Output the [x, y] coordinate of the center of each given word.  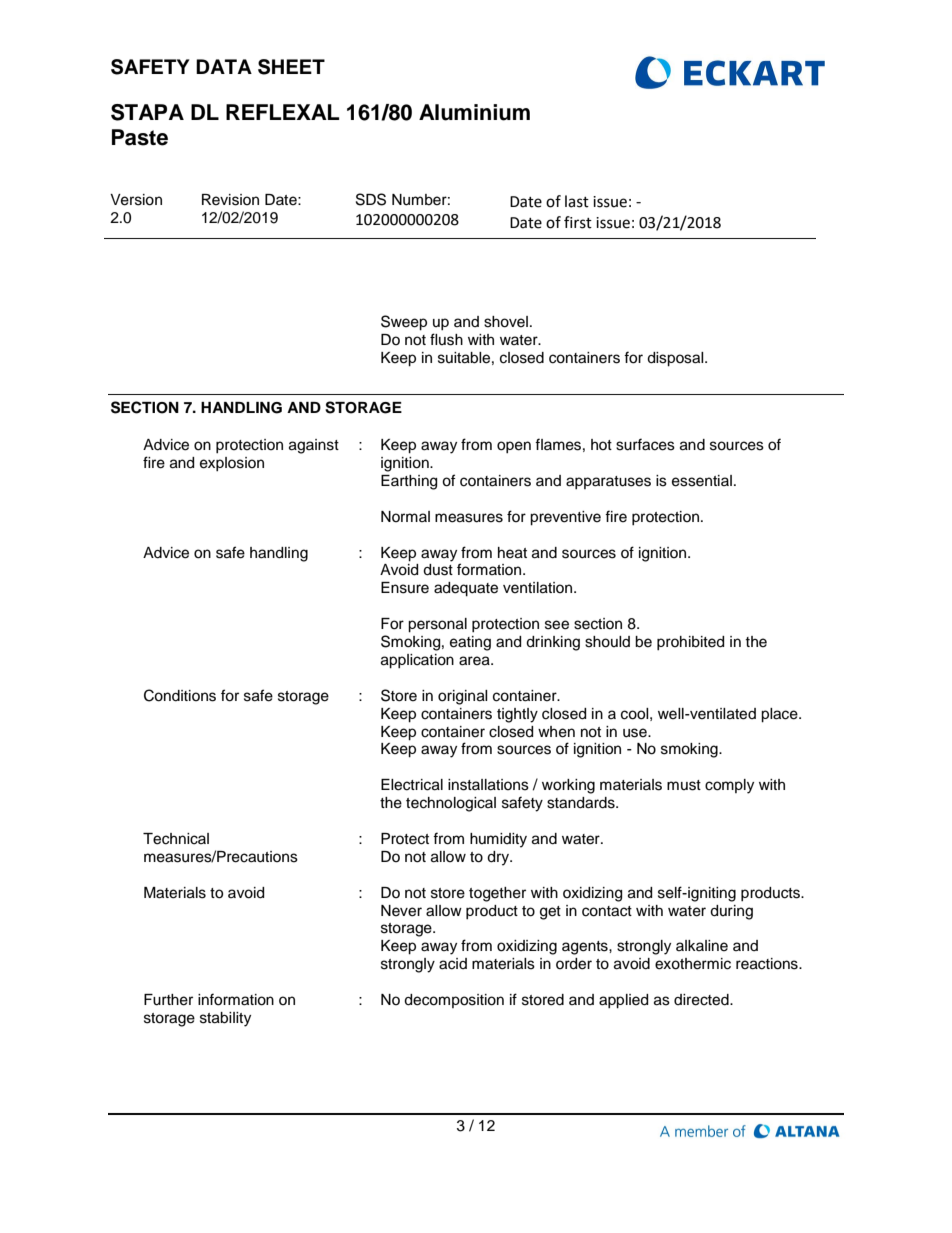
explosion [232, 464]
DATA [224, 66]
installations [488, 785]
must [684, 785]
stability [225, 1019]
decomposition [454, 1001]
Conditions [180, 695]
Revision [230, 200]
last [577, 201]
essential [702, 481]
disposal [676, 359]
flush [446, 339]
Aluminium [474, 112]
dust [438, 570]
